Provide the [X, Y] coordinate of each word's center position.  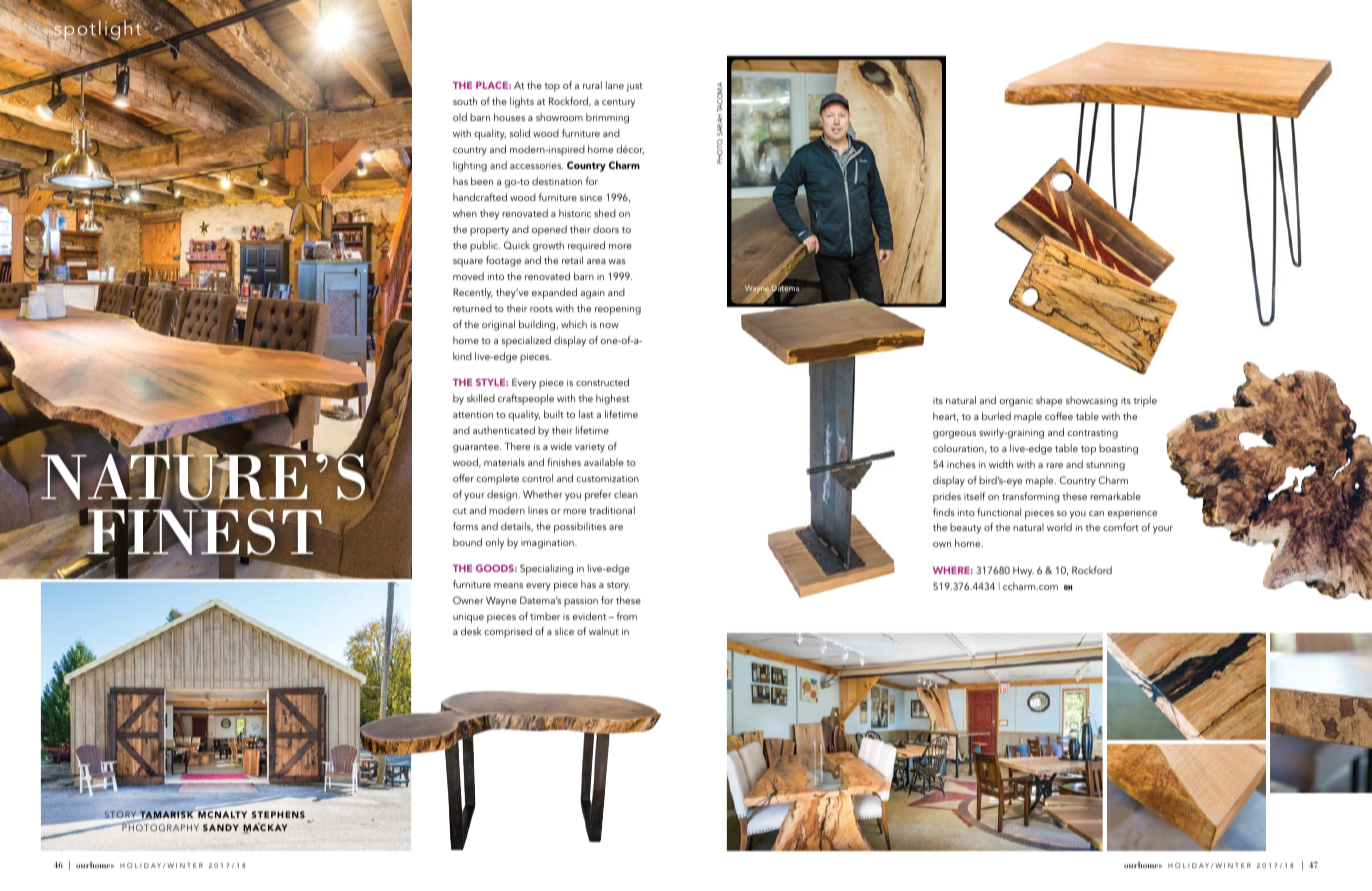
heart [946, 417]
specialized [526, 341]
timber [545, 616]
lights [522, 102]
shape [1049, 401]
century [618, 103]
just [634, 87]
